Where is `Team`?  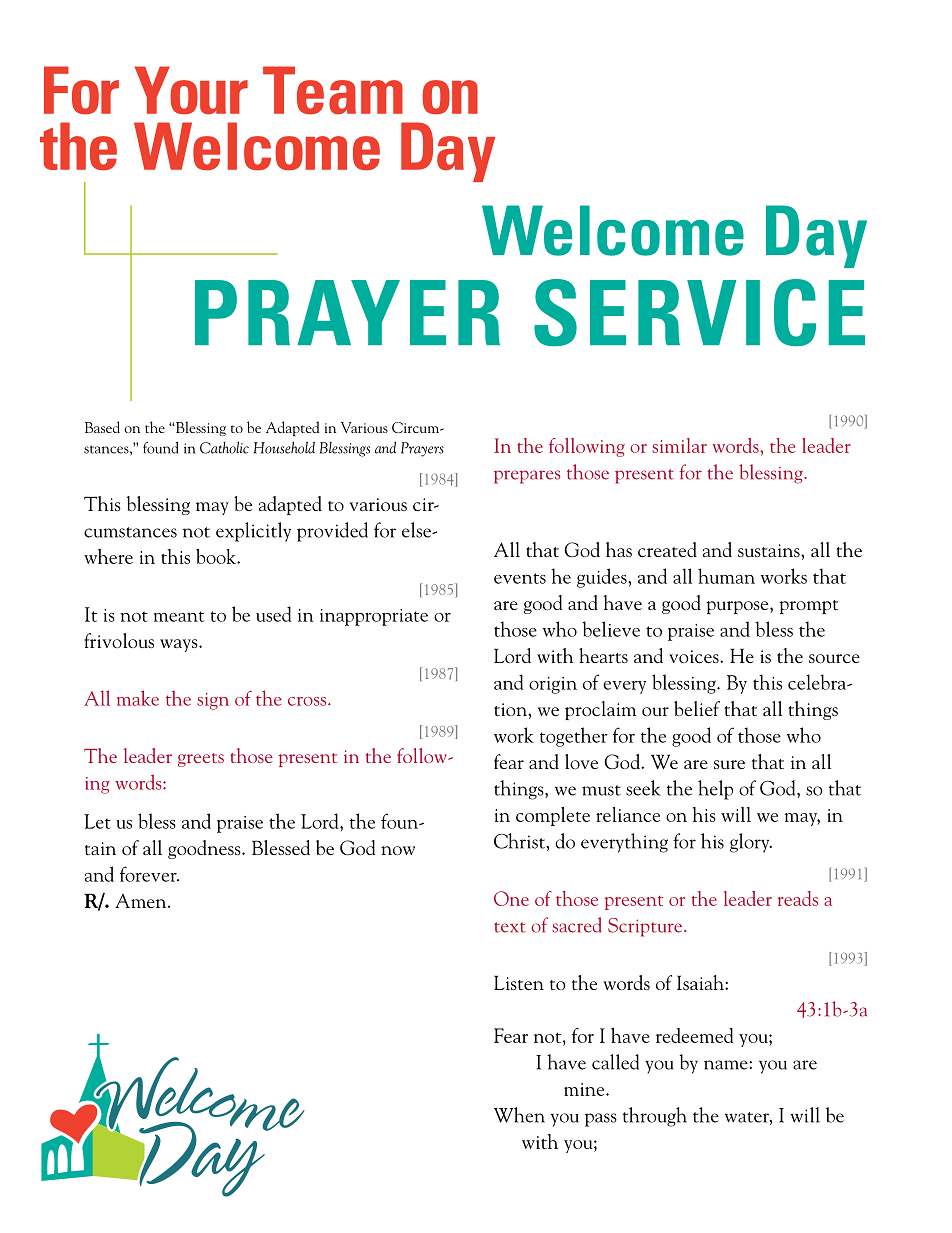
Team is located at coordinates (333, 90).
